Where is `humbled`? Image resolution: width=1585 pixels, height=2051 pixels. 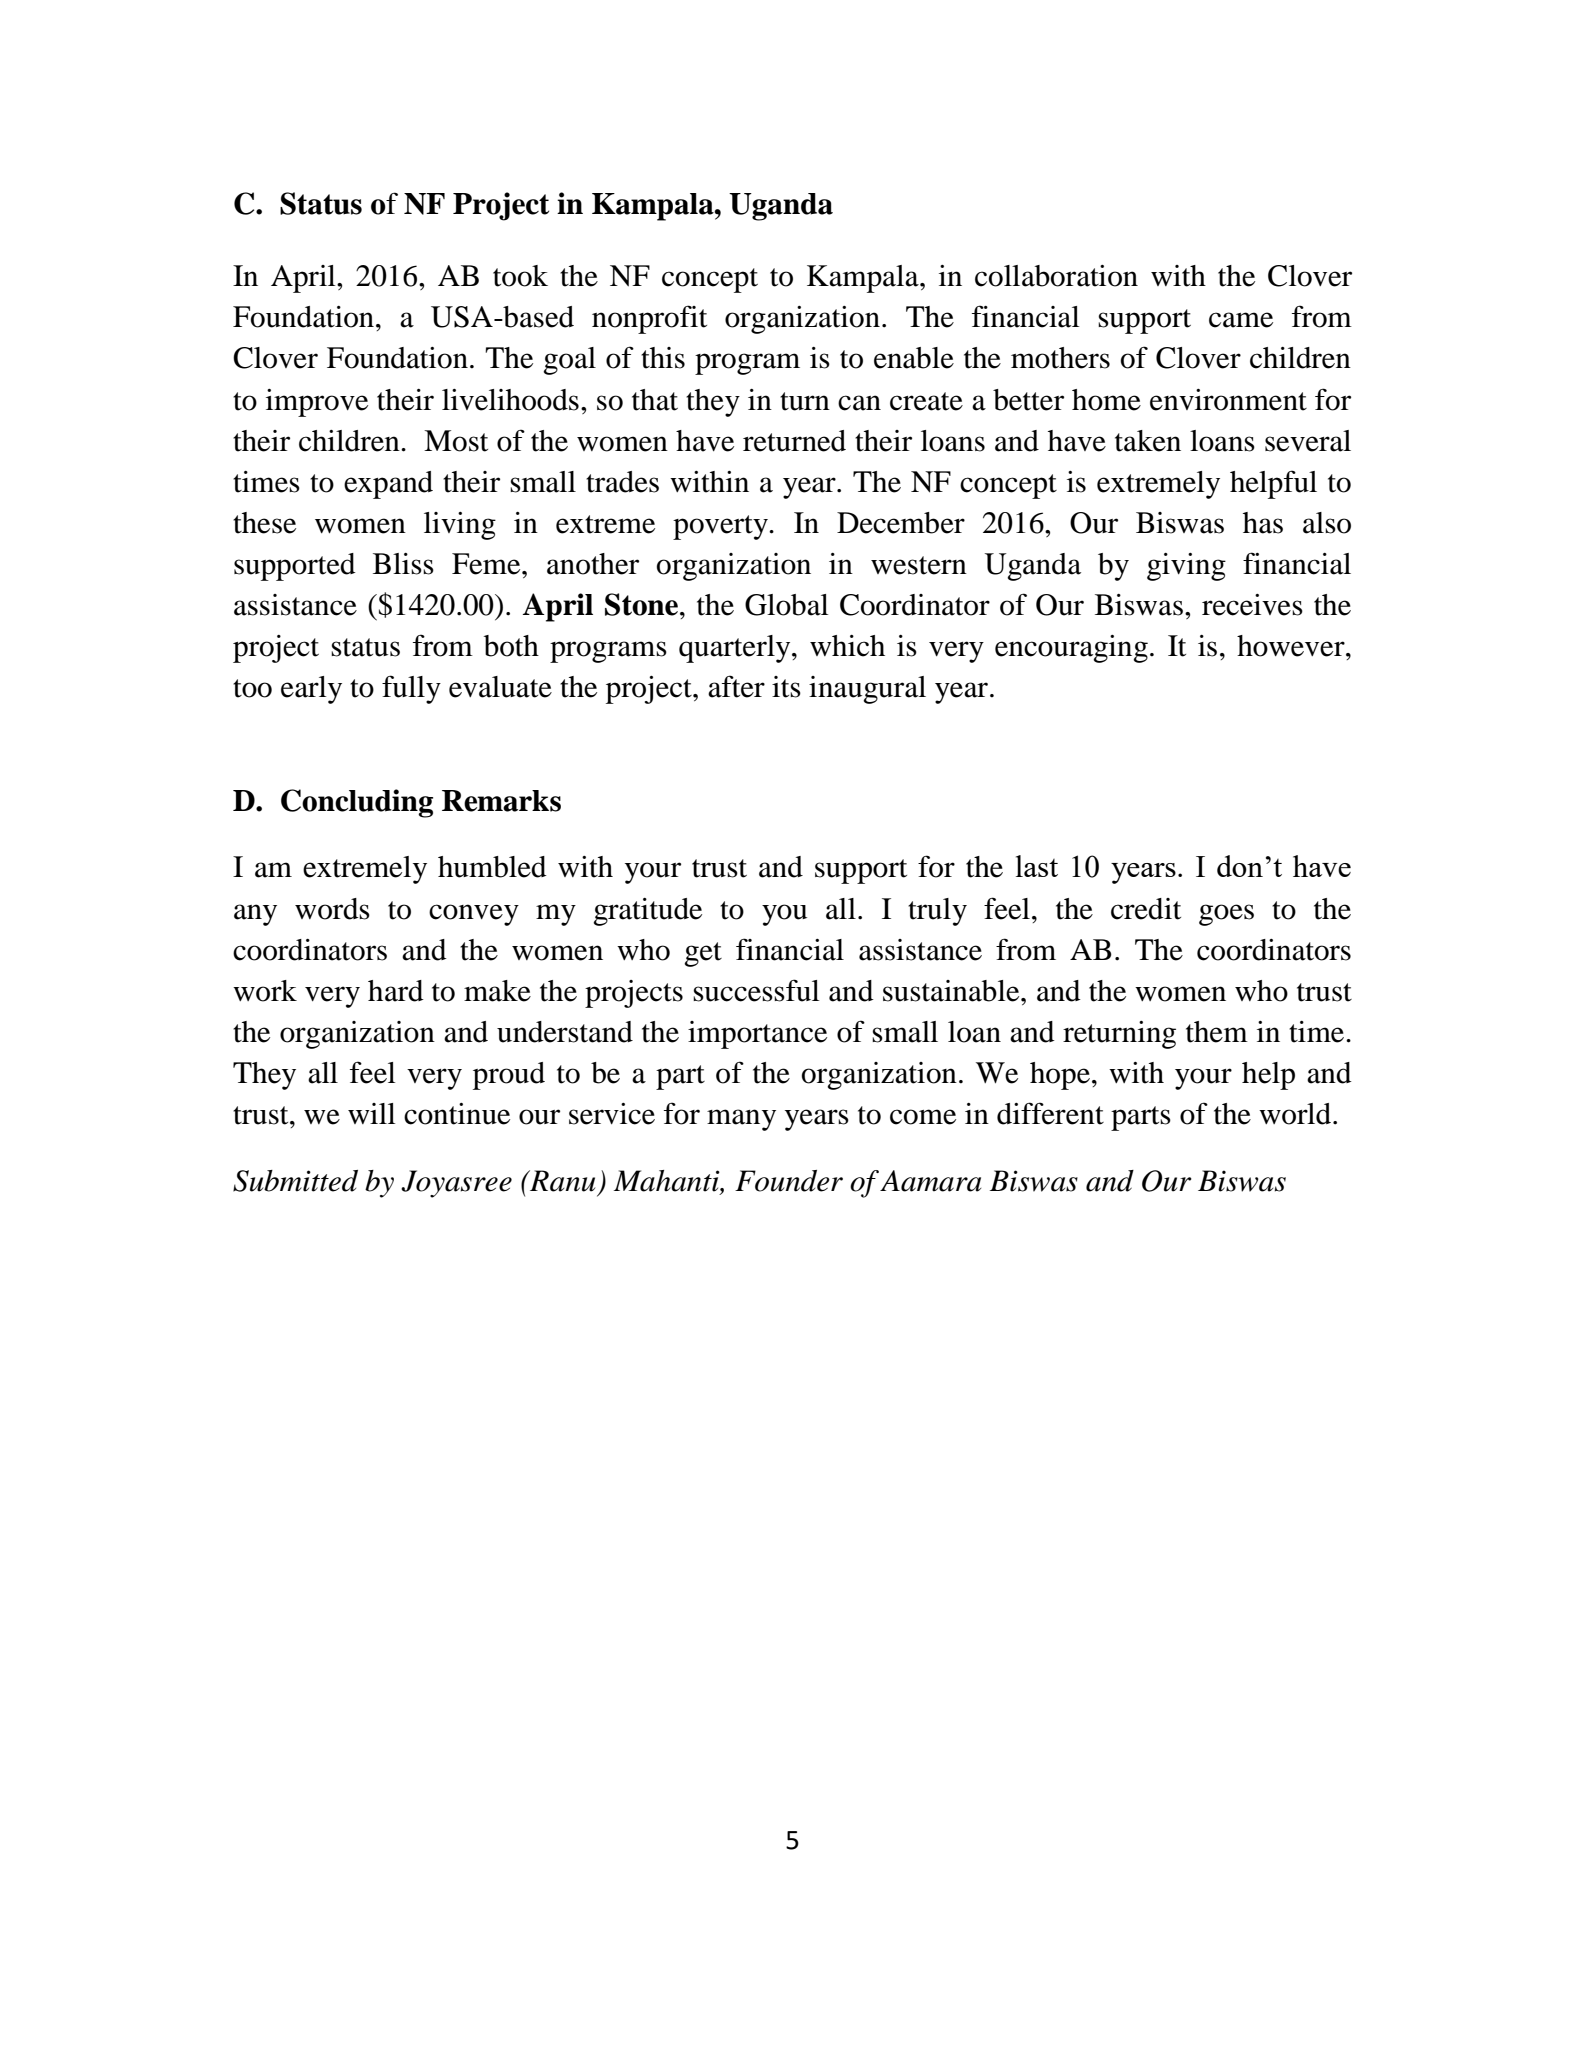 humbled is located at coordinates (492, 867).
